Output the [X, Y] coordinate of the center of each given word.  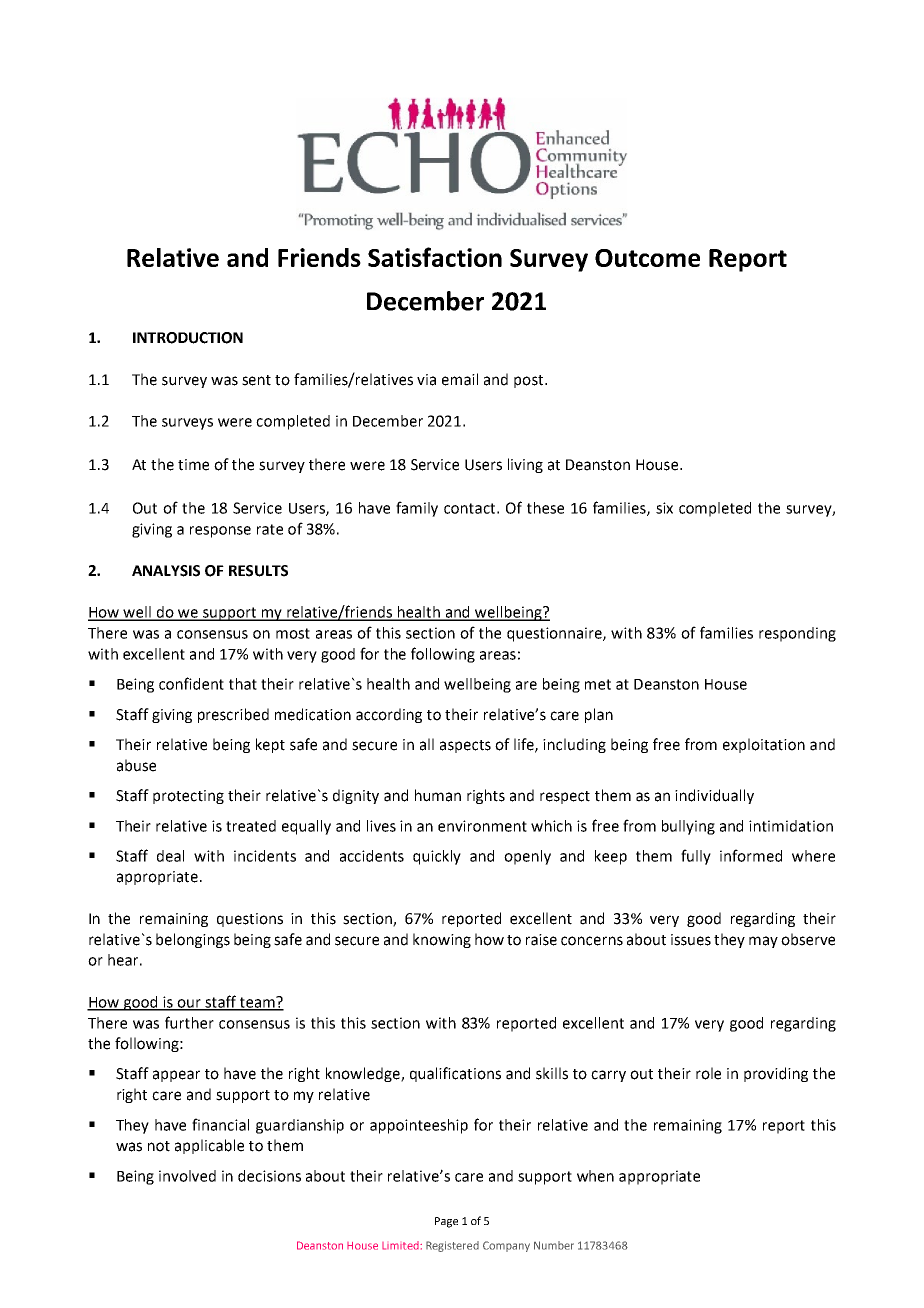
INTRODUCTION [188, 338]
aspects [465, 746]
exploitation [764, 745]
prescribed [233, 715]
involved [187, 1176]
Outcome [647, 258]
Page [446, 1222]
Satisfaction [435, 257]
